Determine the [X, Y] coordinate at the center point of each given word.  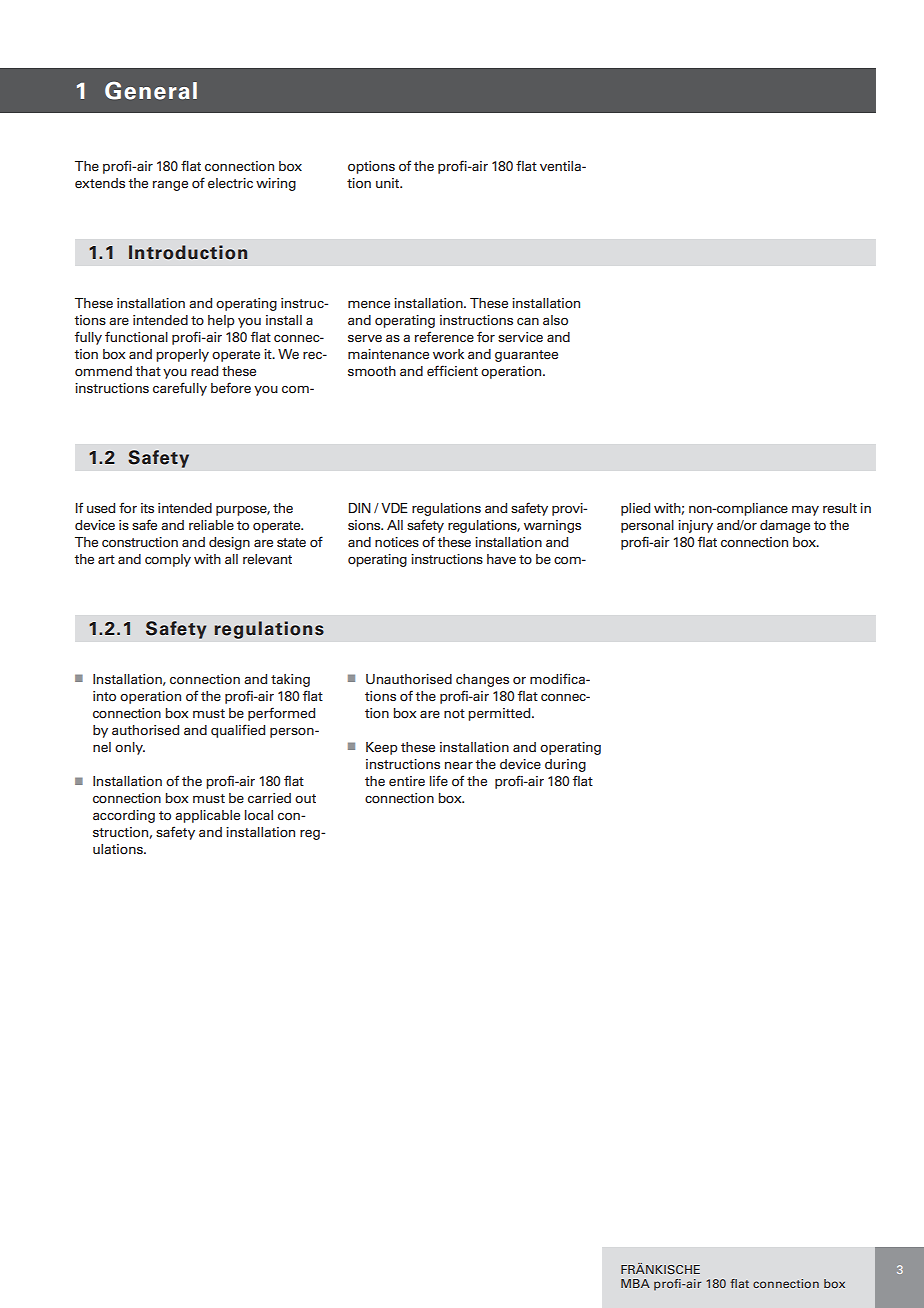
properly [182, 355]
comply [168, 560]
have [501, 559]
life [439, 780]
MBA [635, 1283]
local [259, 815]
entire [407, 781]
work [448, 354]
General [151, 90]
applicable [207, 816]
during [565, 765]
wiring [276, 184]
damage [785, 526]
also [555, 320]
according [124, 816]
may [805, 511]
